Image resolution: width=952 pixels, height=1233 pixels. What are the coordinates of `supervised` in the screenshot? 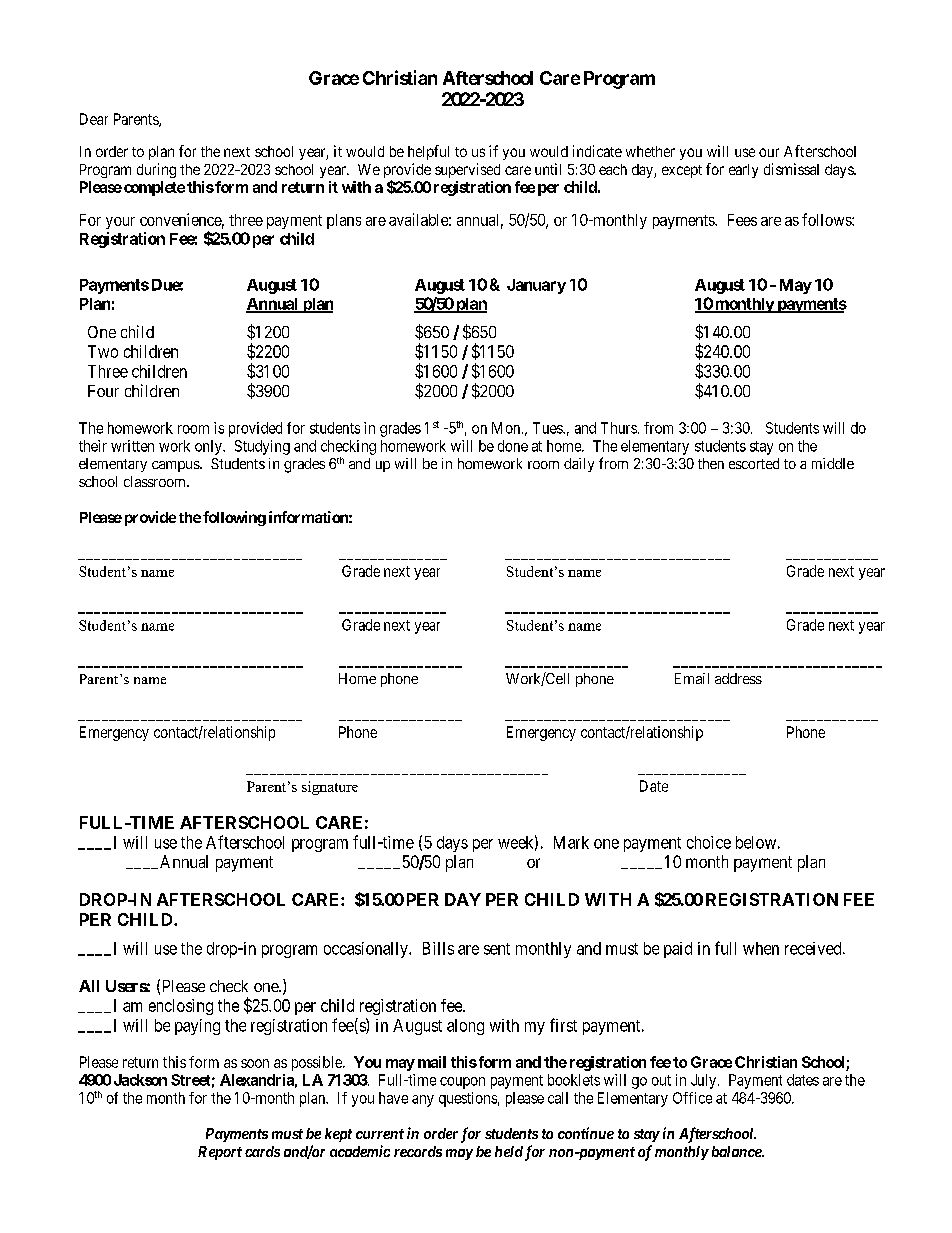 It's located at (467, 170).
